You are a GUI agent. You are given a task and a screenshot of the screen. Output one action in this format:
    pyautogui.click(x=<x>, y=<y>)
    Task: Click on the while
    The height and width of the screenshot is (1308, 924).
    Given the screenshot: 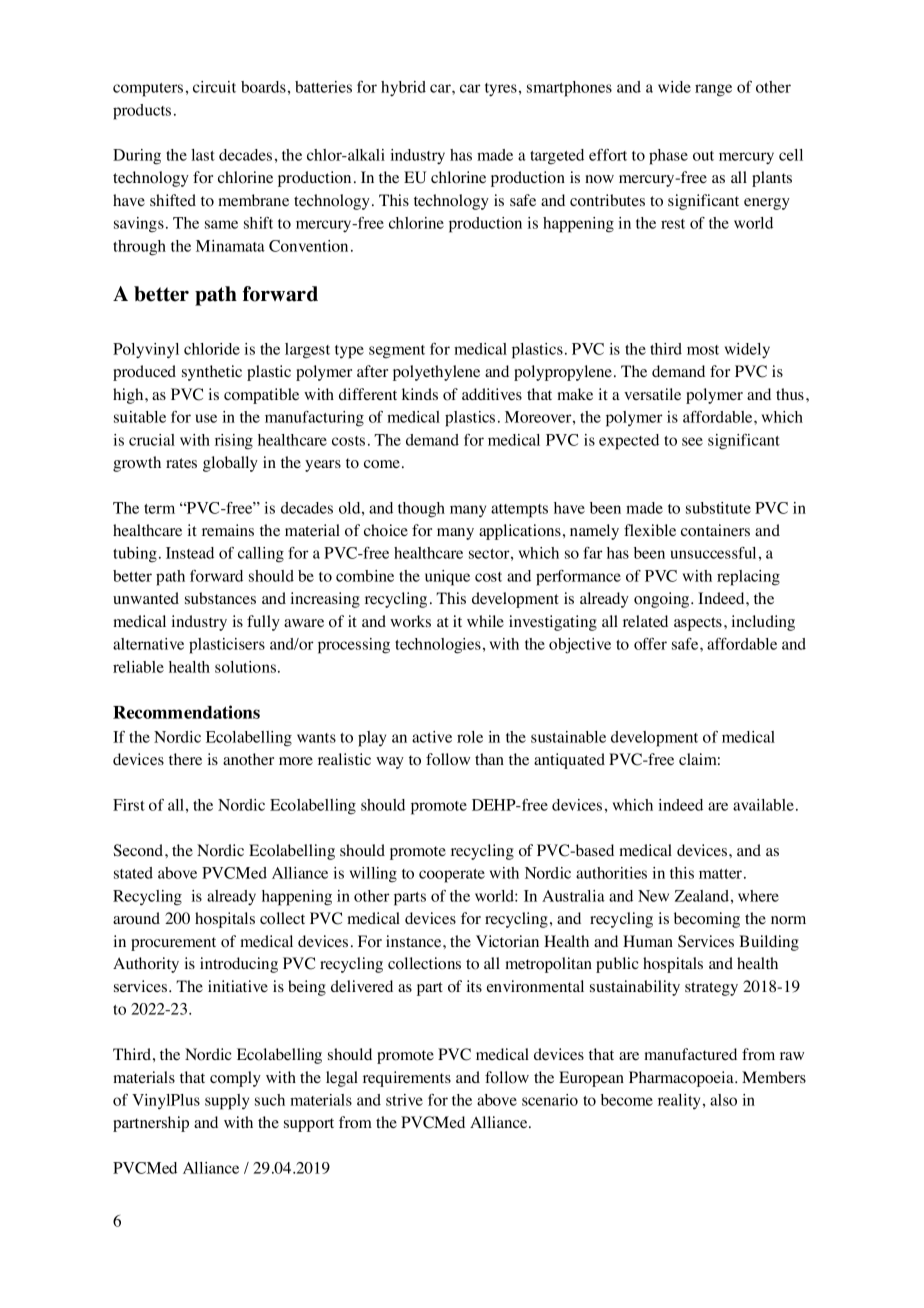 What is the action you would take?
    pyautogui.click(x=485, y=621)
